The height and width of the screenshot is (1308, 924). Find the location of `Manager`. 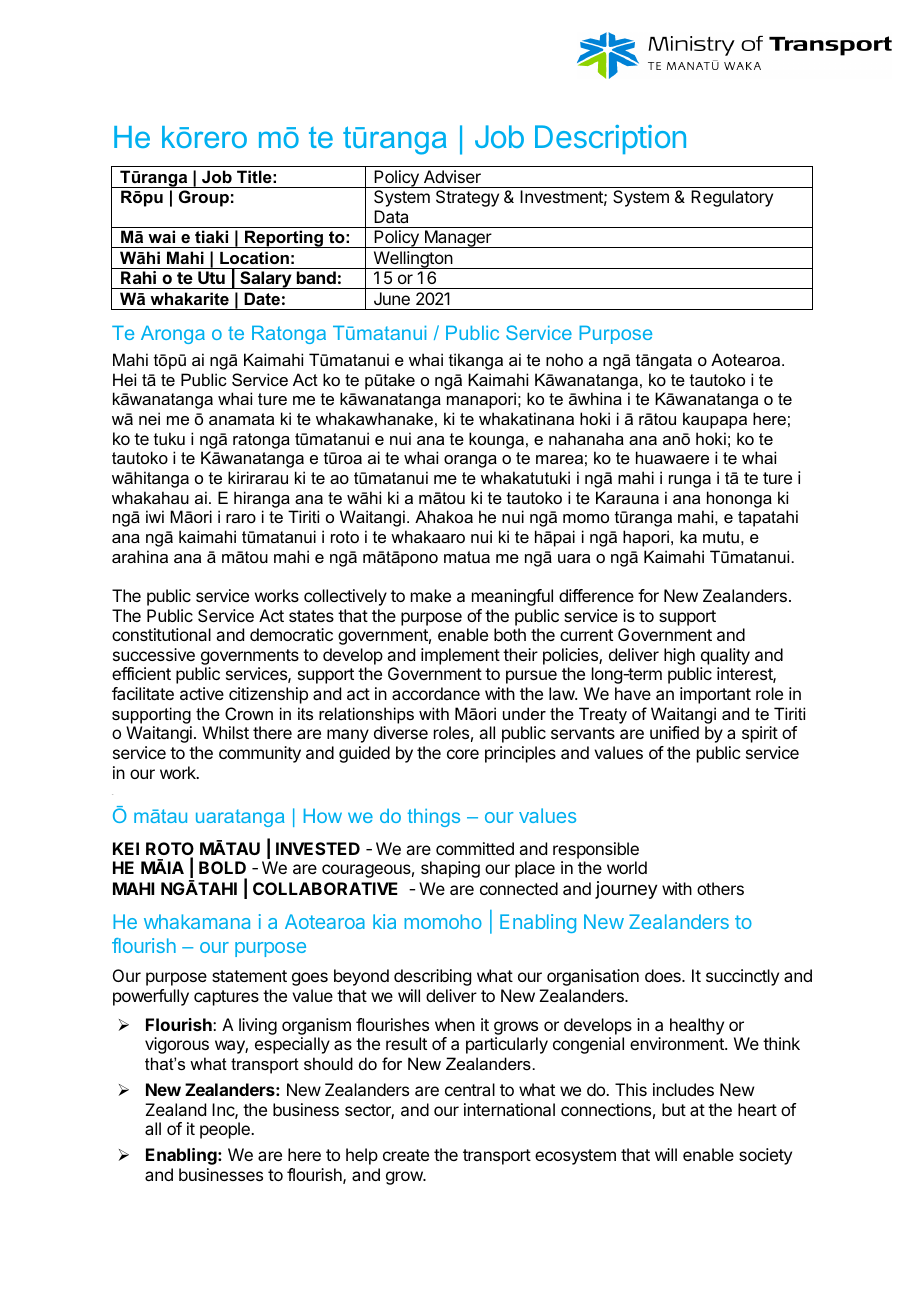

Manager is located at coordinates (458, 239).
